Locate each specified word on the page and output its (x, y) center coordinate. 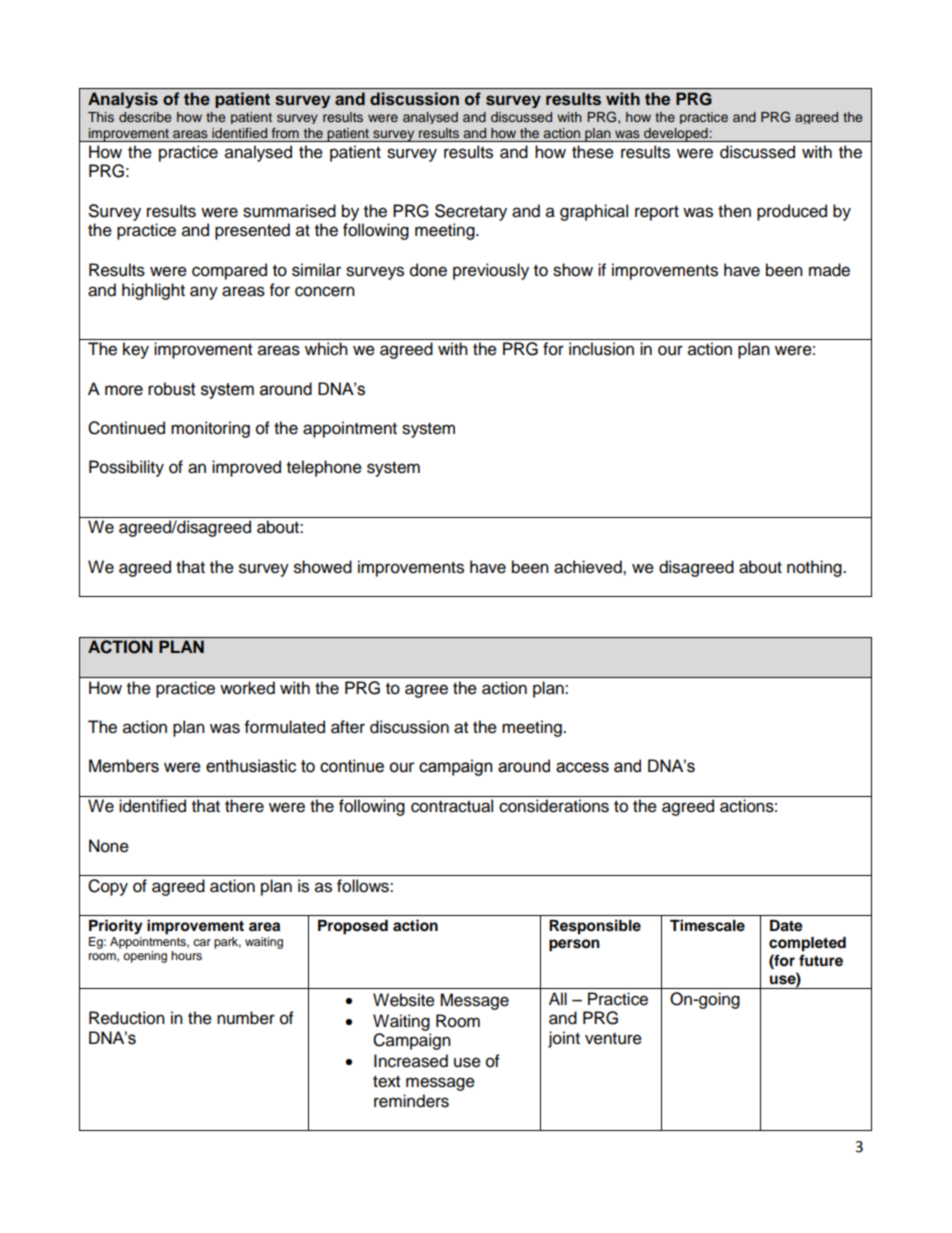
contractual (452, 806)
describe (145, 117)
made (829, 270)
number (246, 1018)
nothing (815, 568)
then (734, 211)
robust (172, 389)
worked (247, 688)
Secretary (471, 212)
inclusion (601, 349)
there (244, 806)
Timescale (707, 925)
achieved (589, 567)
